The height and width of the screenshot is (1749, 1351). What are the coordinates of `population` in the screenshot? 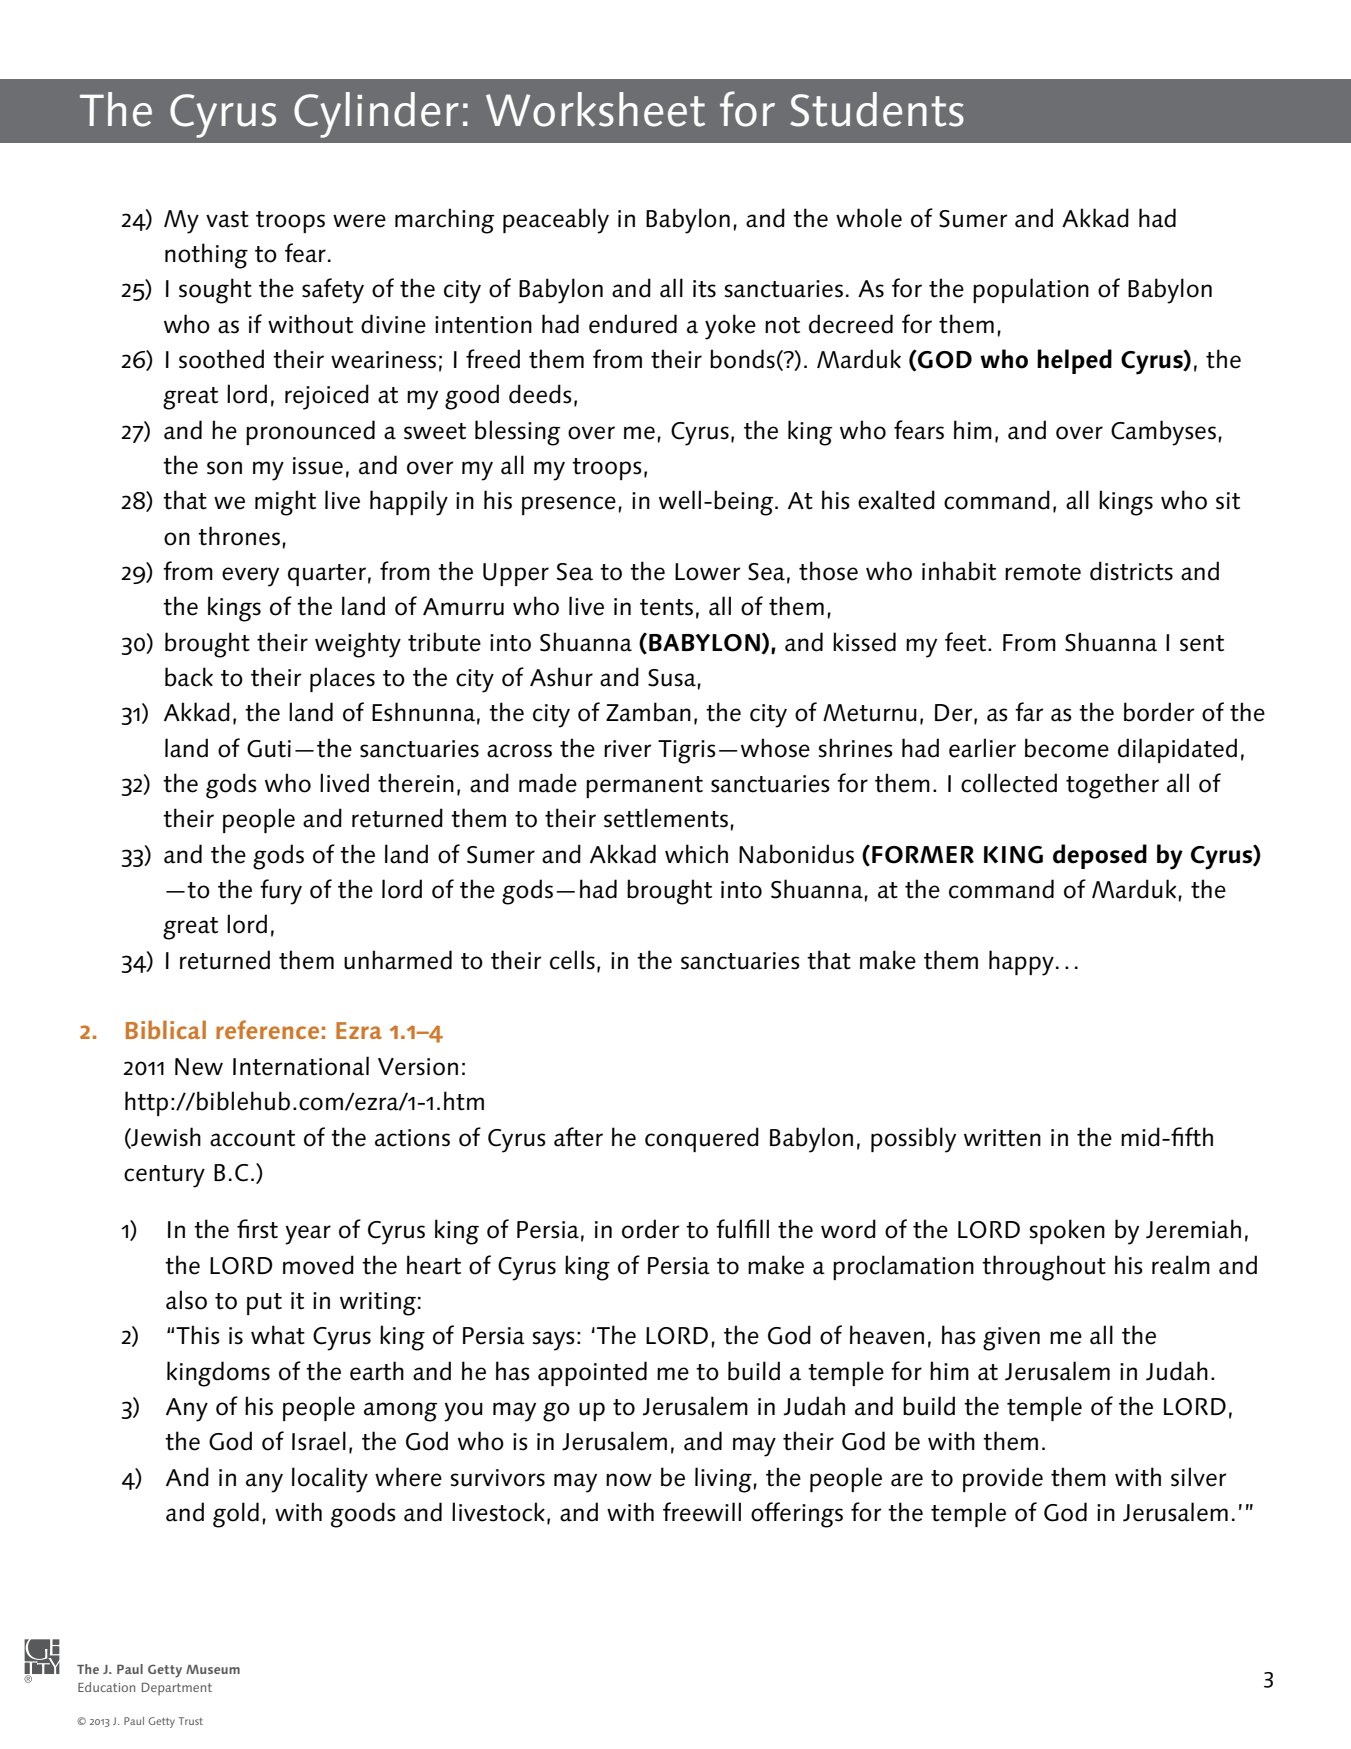 It's located at (1031, 290).
